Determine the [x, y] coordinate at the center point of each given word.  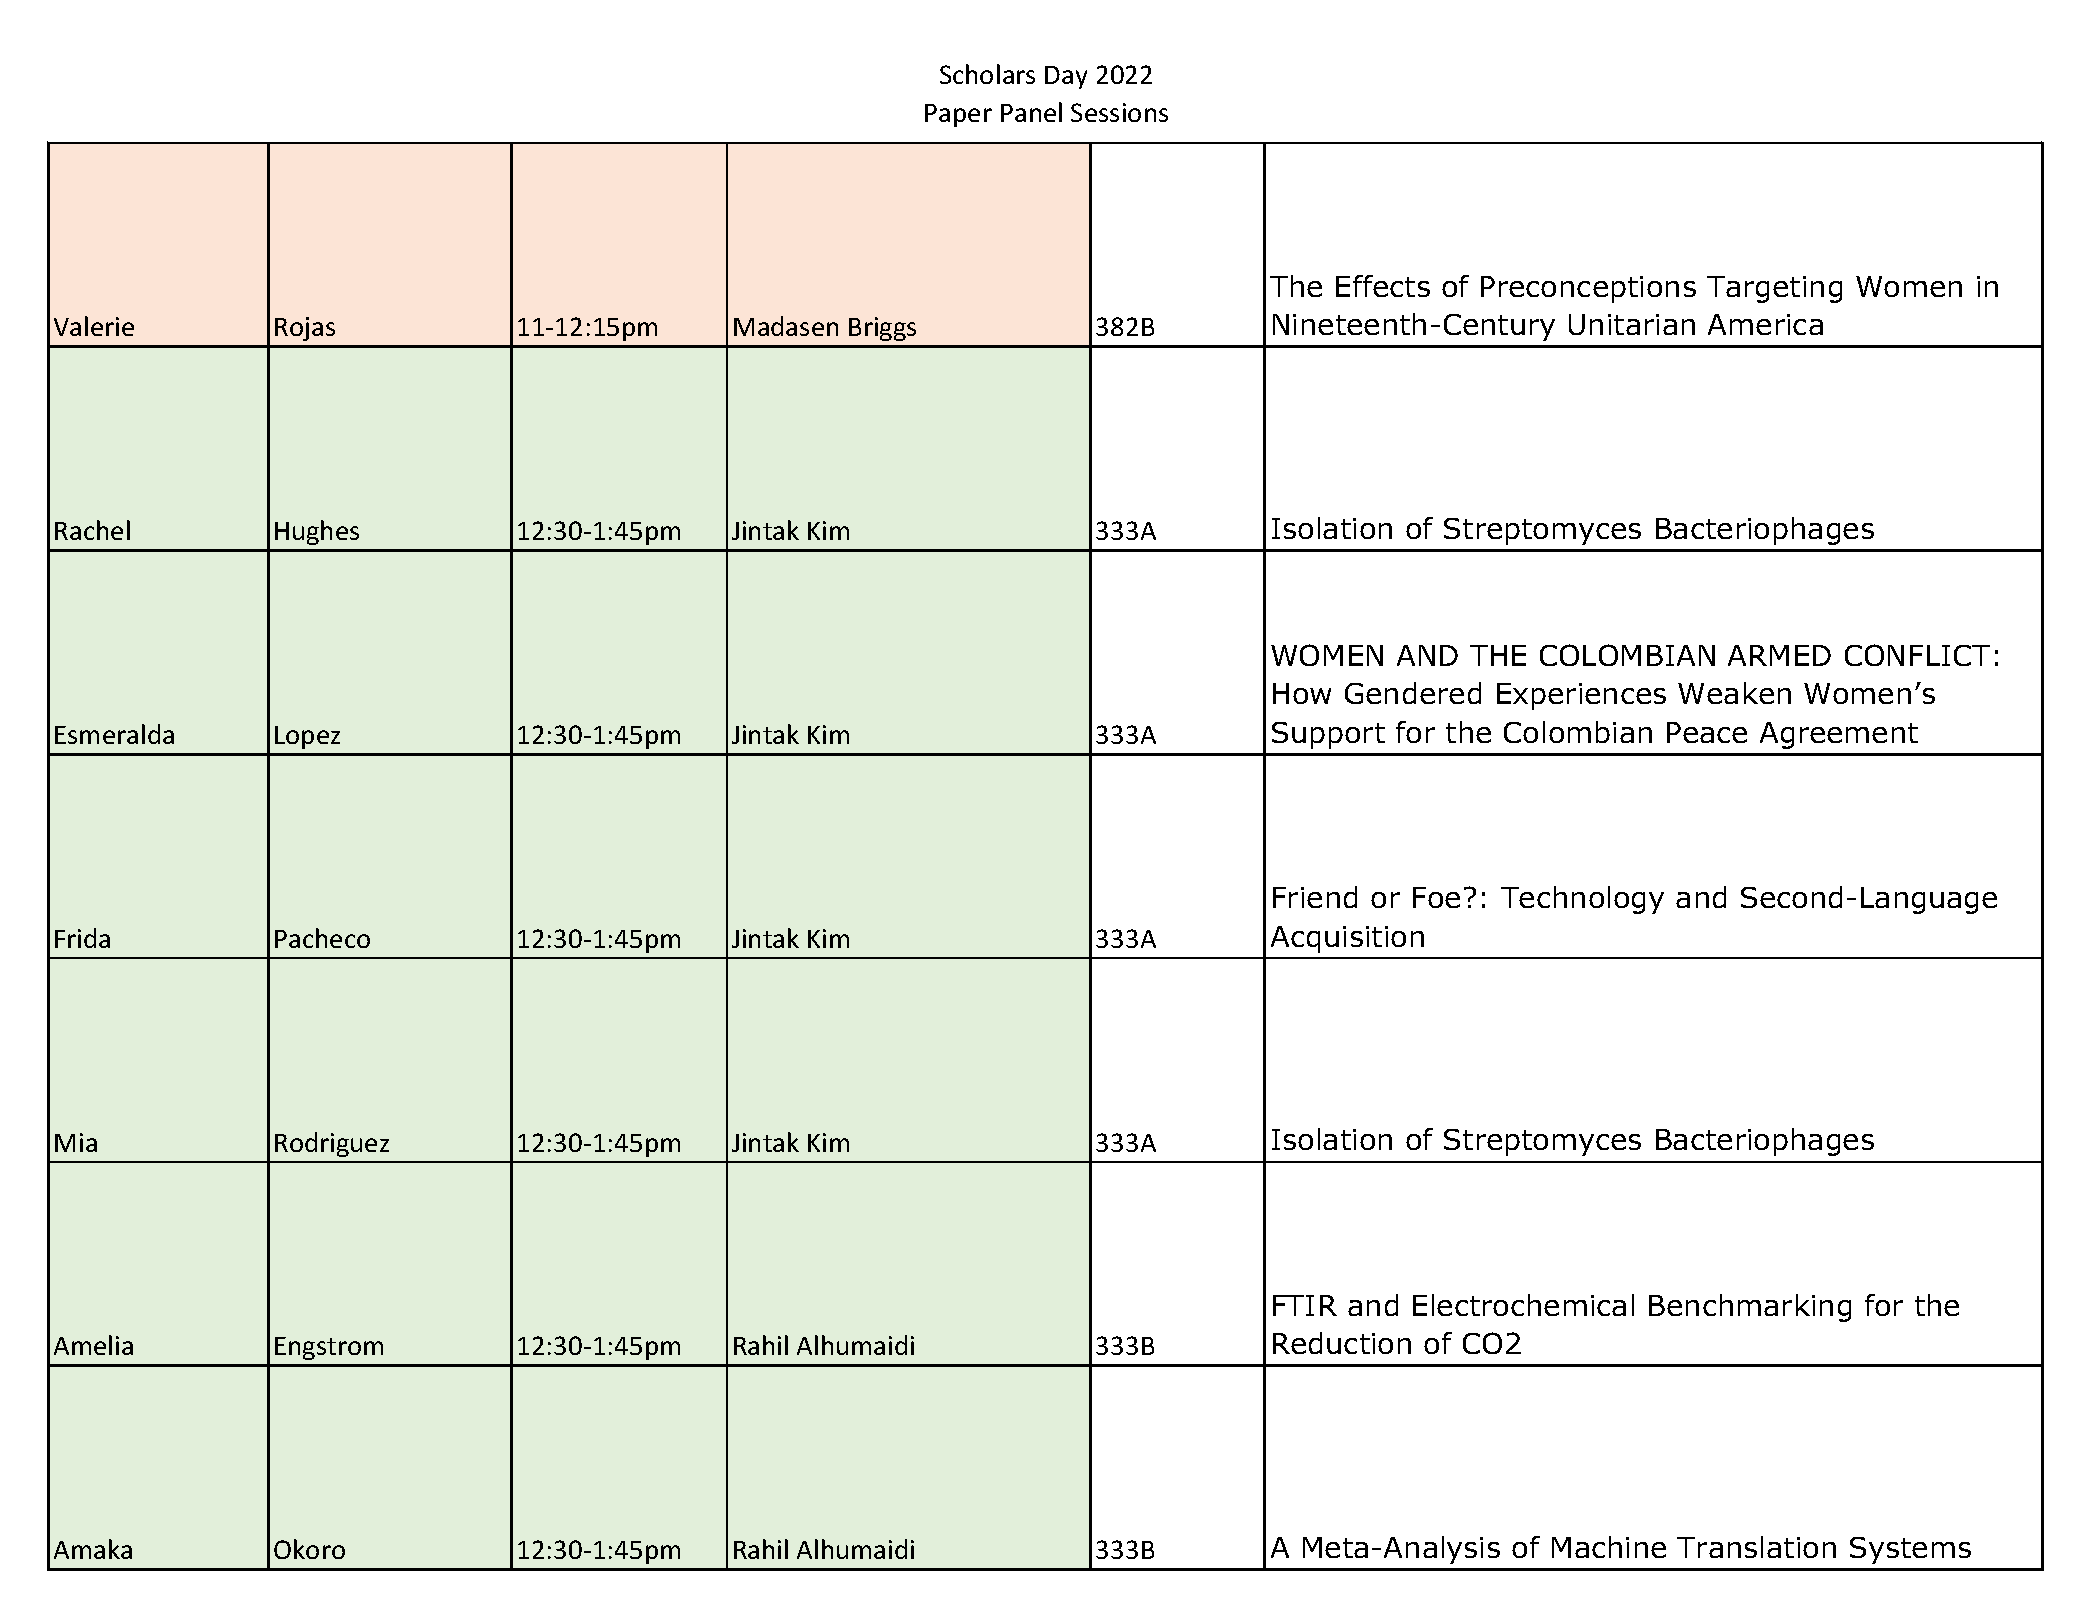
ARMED [1779, 655]
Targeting [1774, 289]
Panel [1031, 112]
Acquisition [1347, 939]
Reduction [1342, 1343]
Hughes [317, 532]
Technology [1582, 900]
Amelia [93, 1345]
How [1302, 693]
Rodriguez [332, 1144]
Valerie [94, 326]
